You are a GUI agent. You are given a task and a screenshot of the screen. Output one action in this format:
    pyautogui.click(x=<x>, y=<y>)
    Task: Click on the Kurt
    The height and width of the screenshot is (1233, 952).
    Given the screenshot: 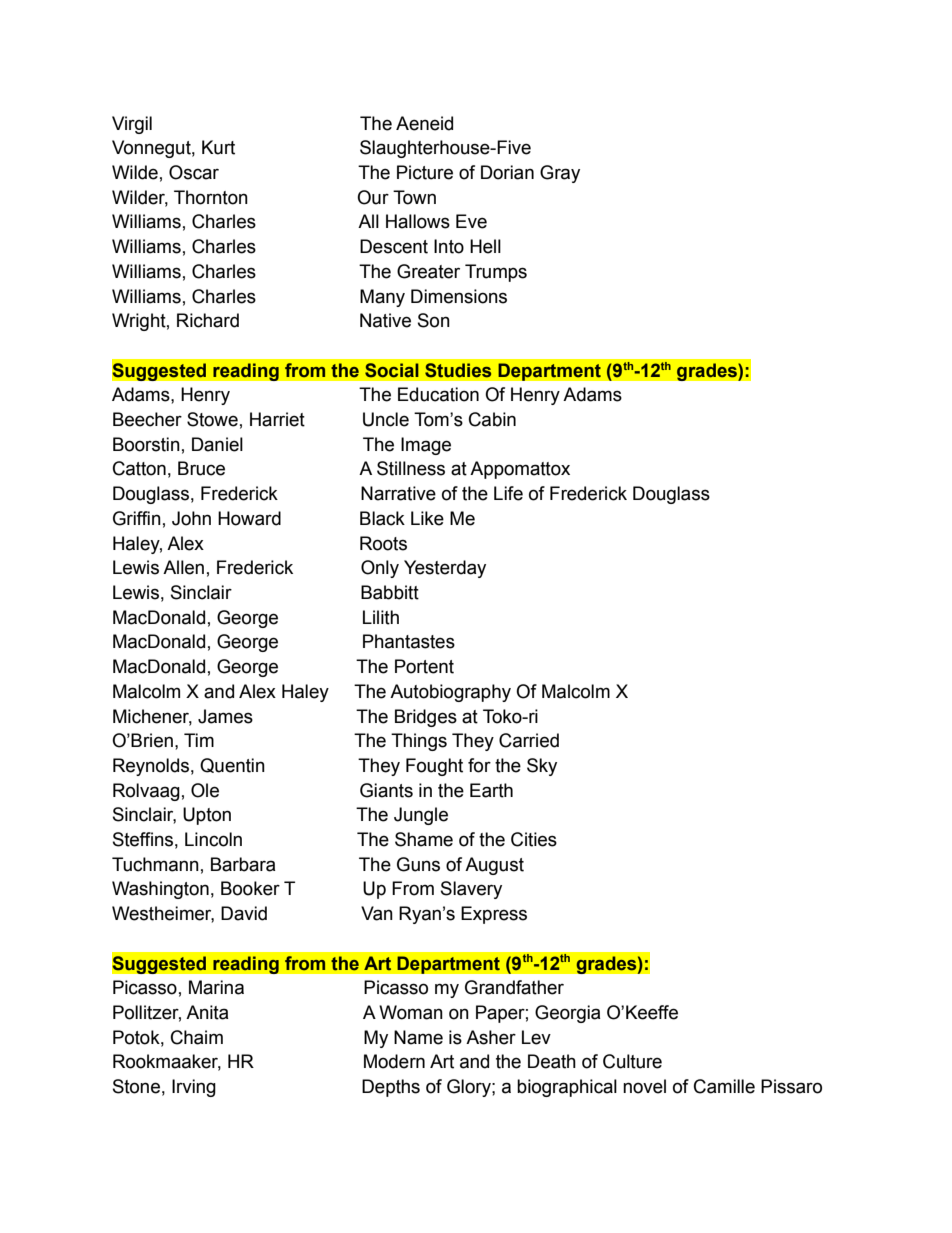 What is the action you would take?
    pyautogui.click(x=218, y=147)
